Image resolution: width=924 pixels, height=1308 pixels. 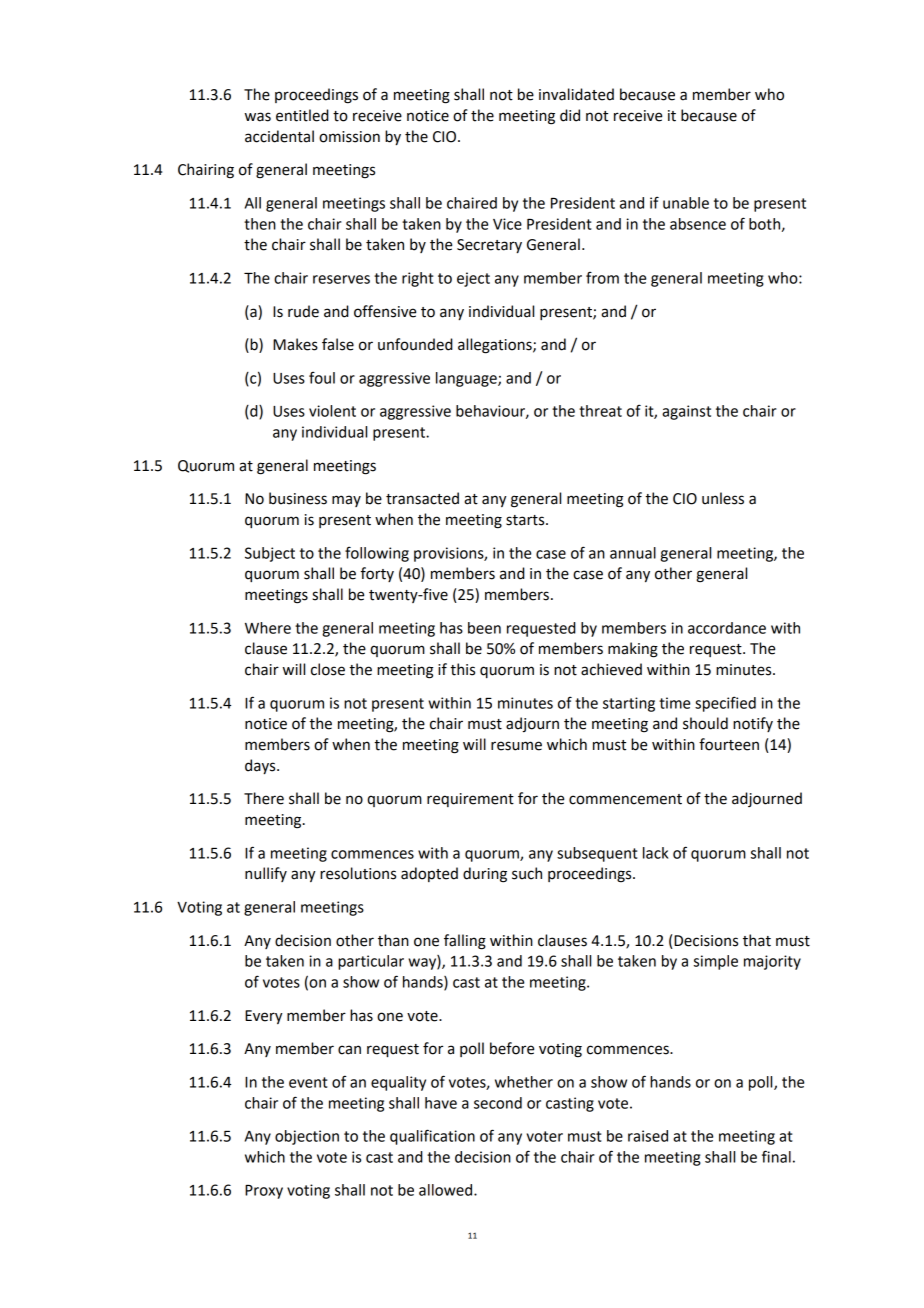 I want to click on allegations, so click(x=496, y=346).
